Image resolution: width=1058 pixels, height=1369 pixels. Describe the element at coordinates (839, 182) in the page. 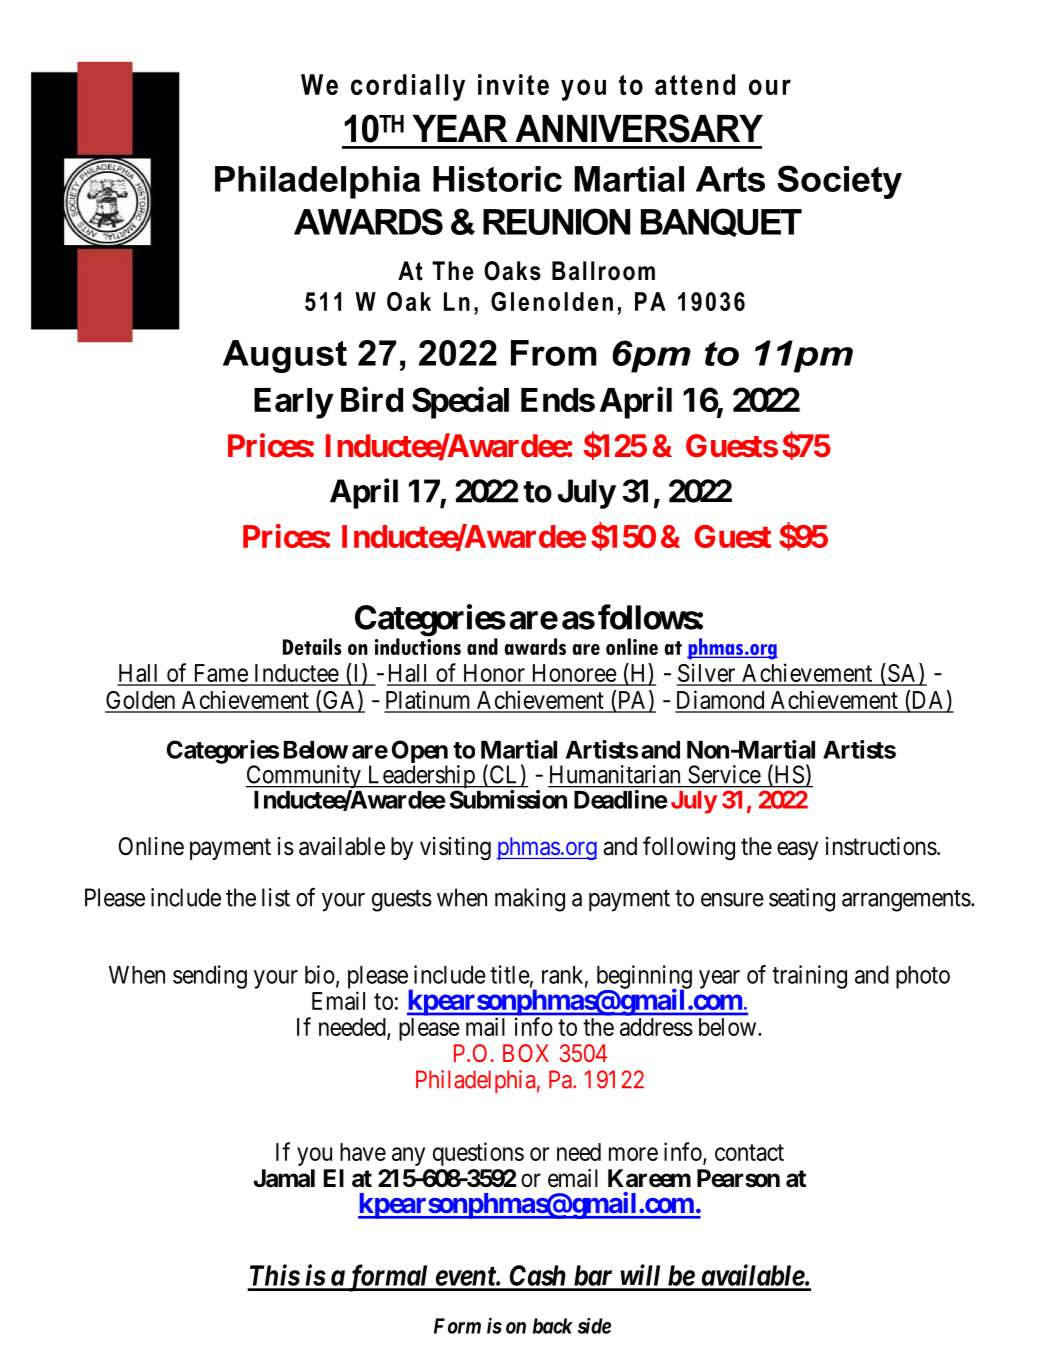

I see `Society` at that location.
